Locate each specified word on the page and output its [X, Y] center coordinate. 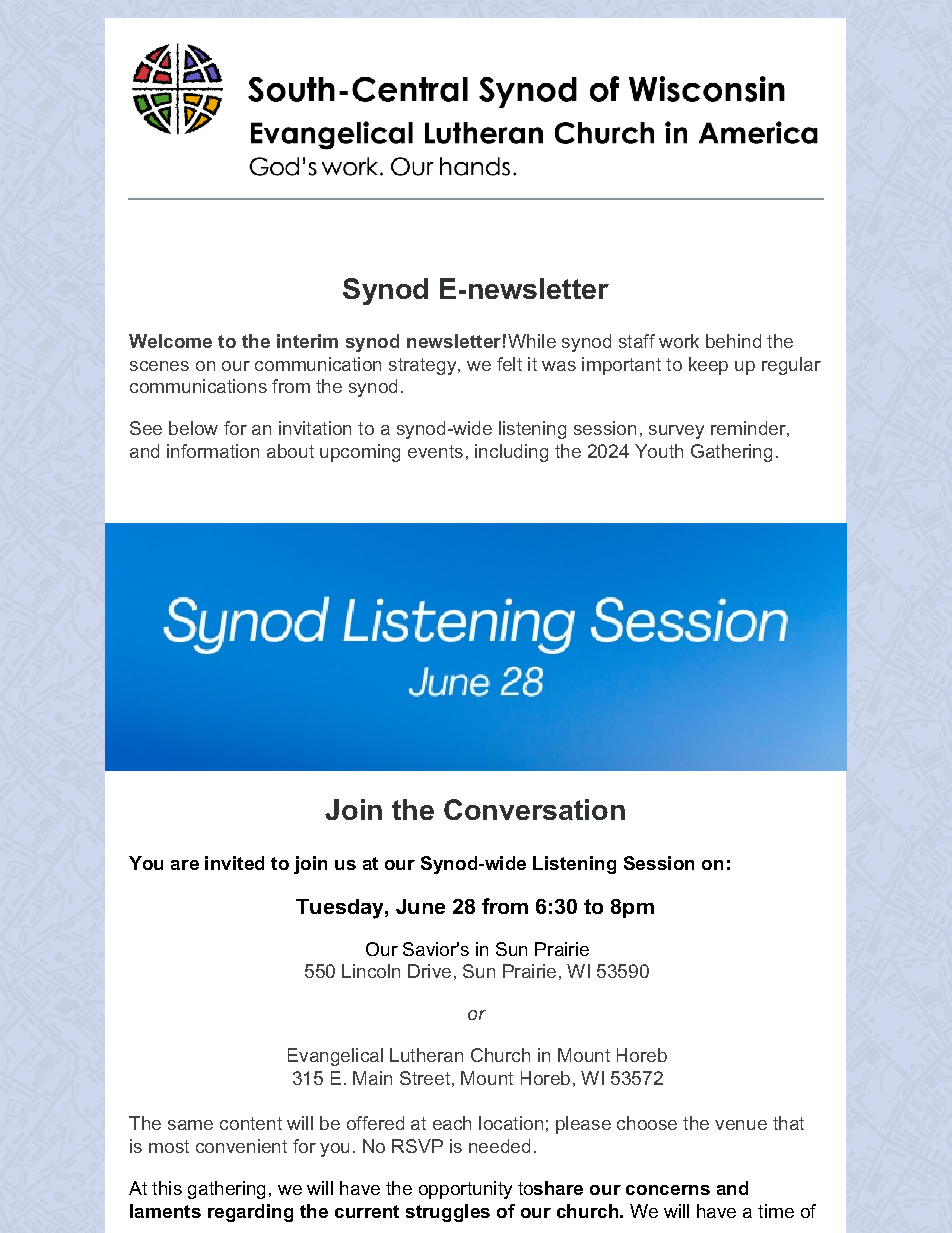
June [420, 906]
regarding [250, 1213]
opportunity [465, 1190]
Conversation [534, 809]
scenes [159, 366]
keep [708, 366]
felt [509, 364]
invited [234, 863]
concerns [668, 1190]
